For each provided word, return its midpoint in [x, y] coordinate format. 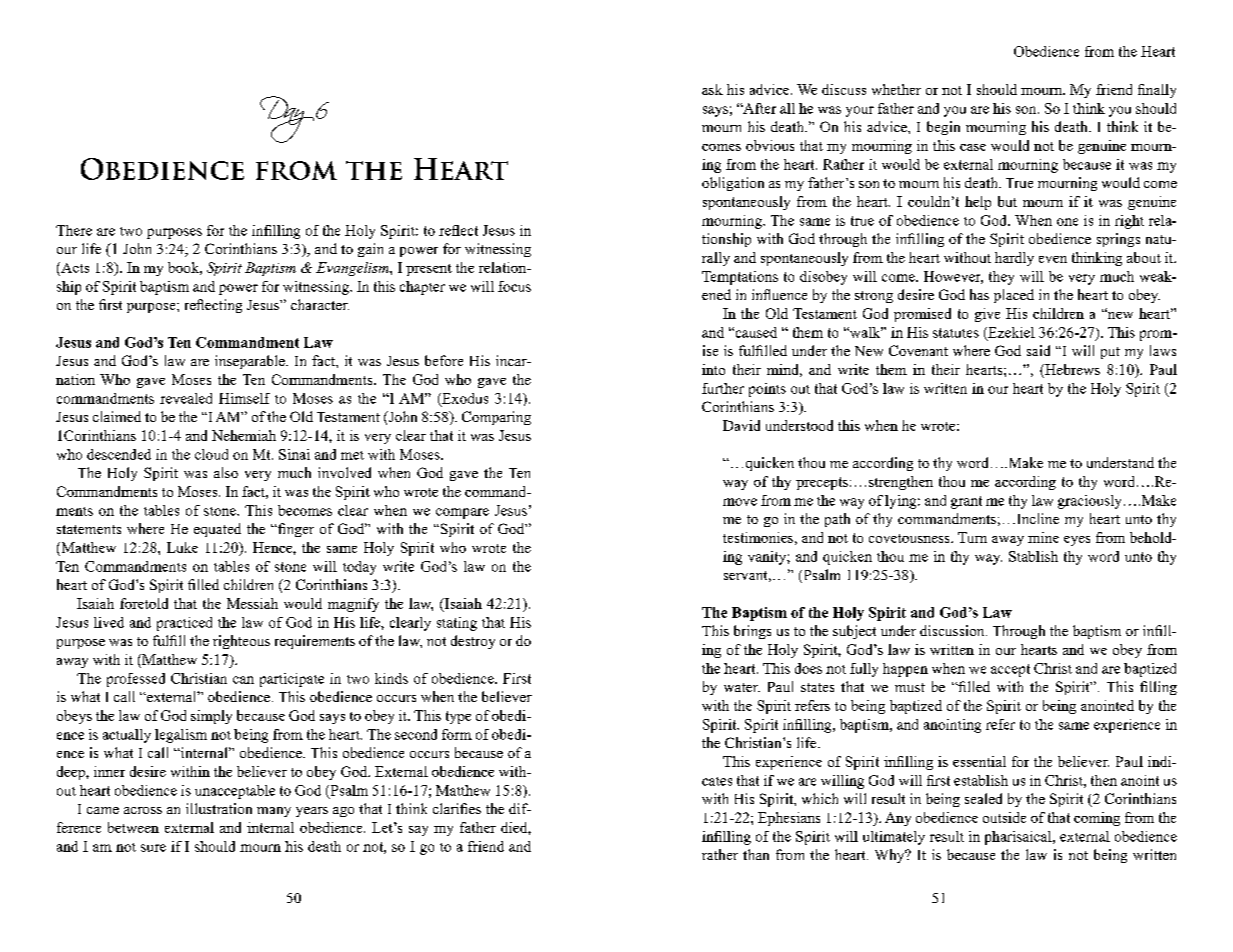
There [74, 230]
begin [943, 128]
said [1038, 350]
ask [712, 89]
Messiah [252, 603]
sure [153, 848]
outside [1004, 817]
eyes [1077, 541]
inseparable [251, 362]
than [756, 854]
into [713, 369]
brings [752, 632]
